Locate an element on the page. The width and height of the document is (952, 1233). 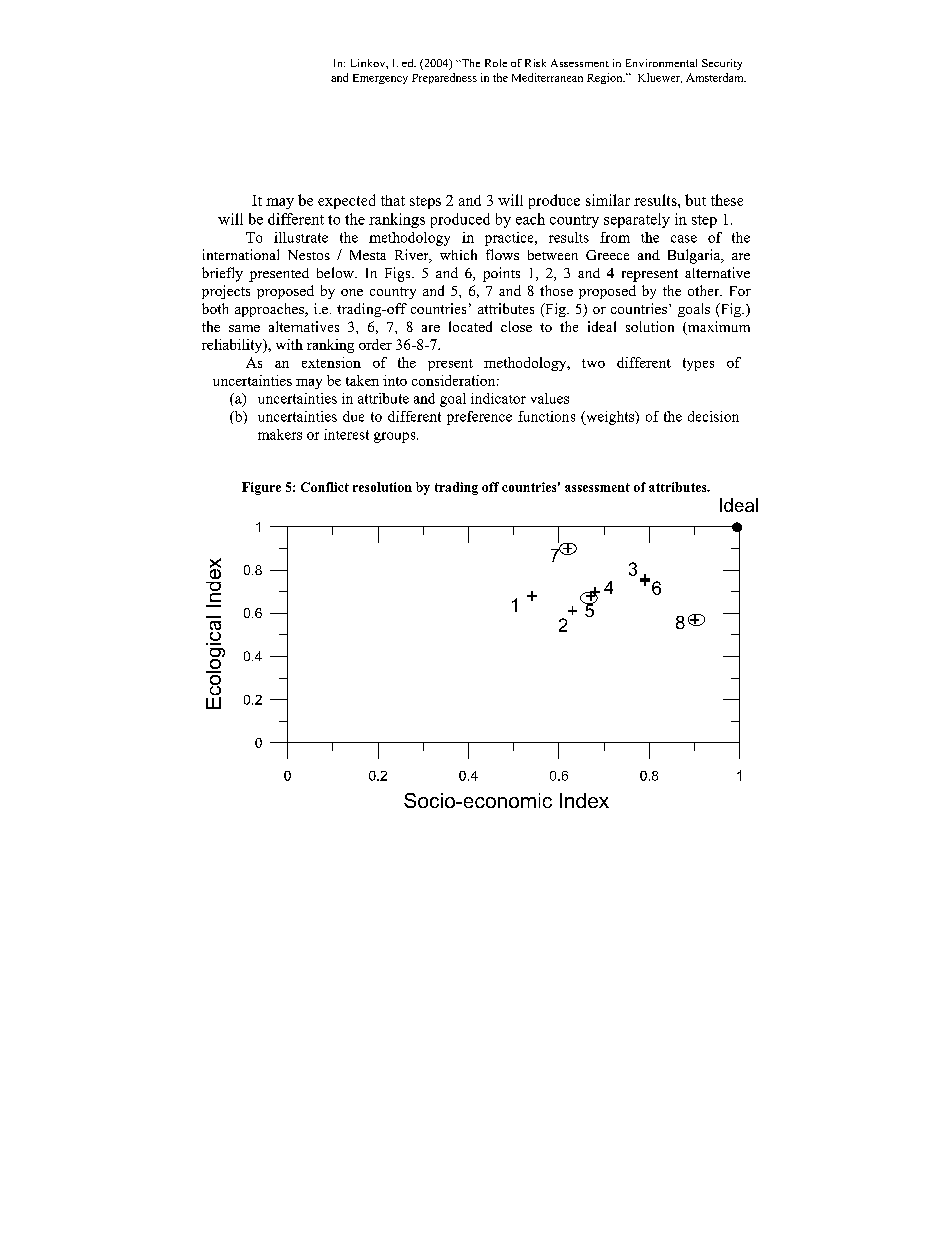
decision is located at coordinates (713, 416).
